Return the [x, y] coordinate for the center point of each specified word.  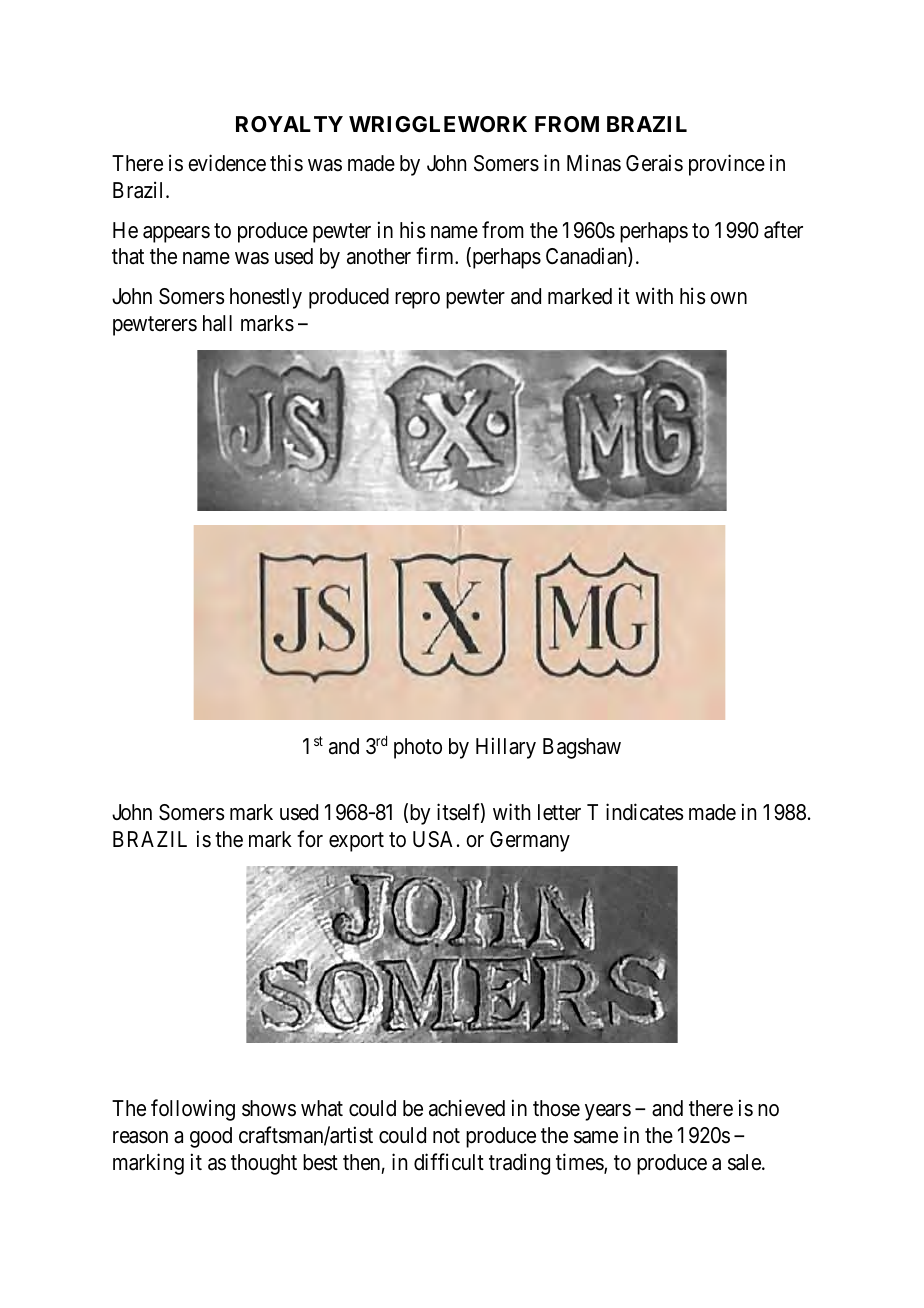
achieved [467, 1108]
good [211, 1137]
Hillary [506, 748]
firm [436, 256]
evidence [227, 163]
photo [418, 748]
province [727, 165]
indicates [645, 812]
